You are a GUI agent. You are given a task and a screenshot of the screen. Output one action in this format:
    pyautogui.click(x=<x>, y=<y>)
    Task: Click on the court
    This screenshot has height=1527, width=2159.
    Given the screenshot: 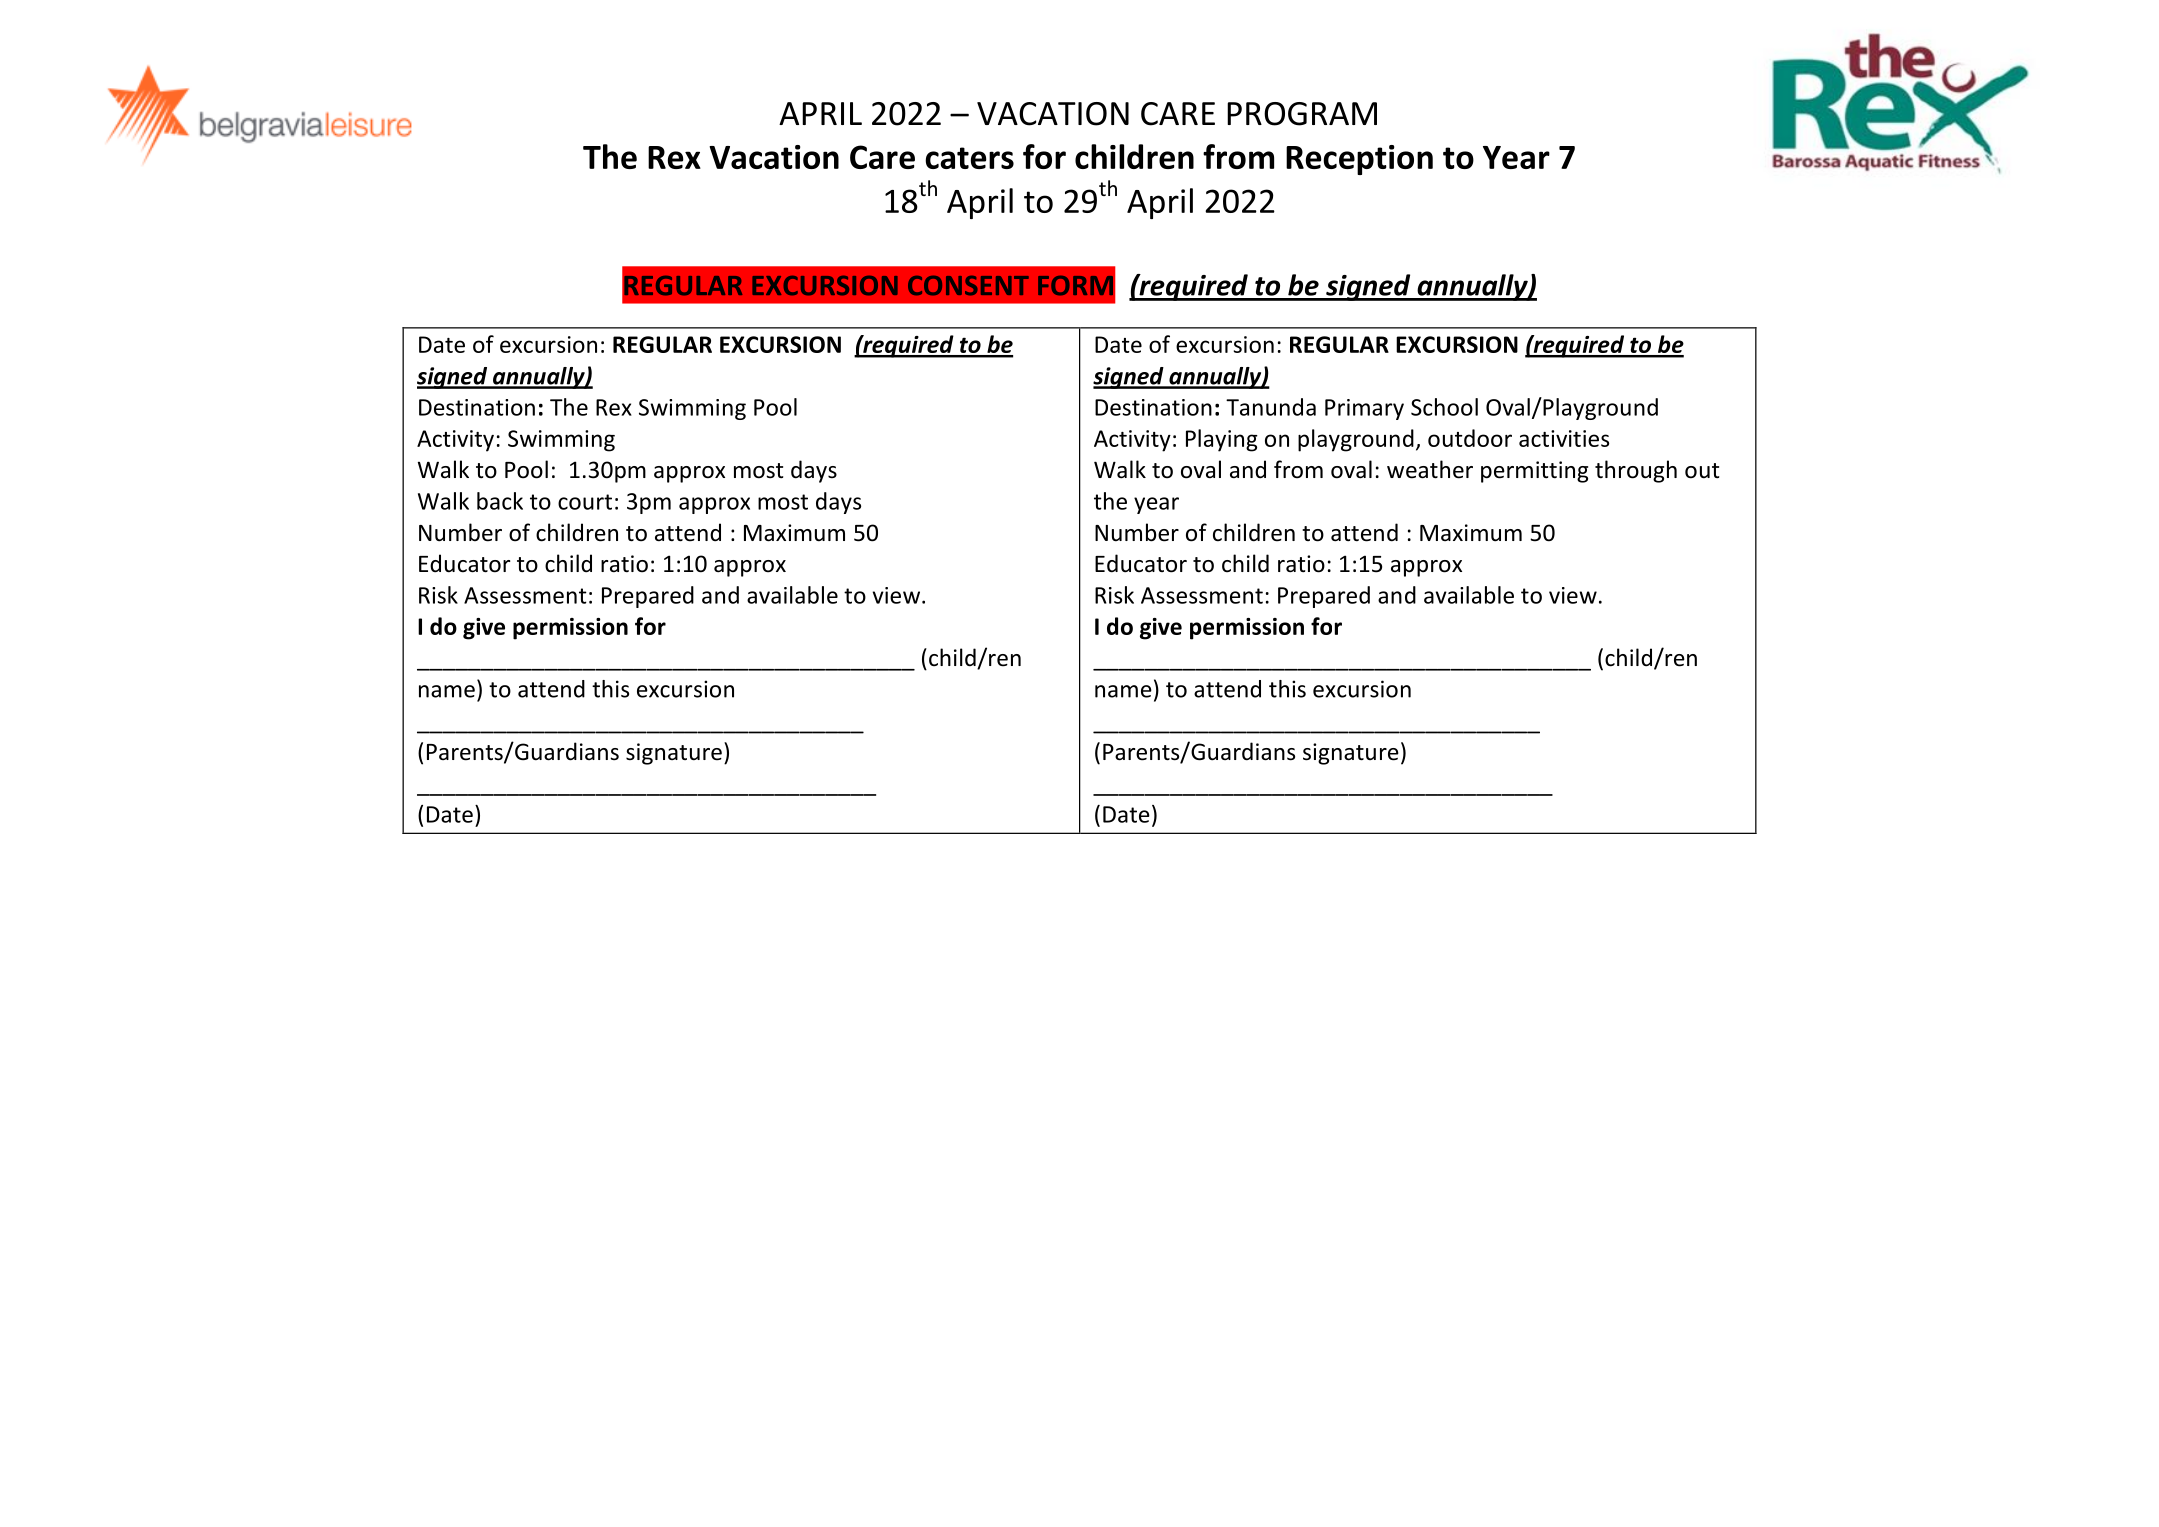 What is the action you would take?
    pyautogui.click(x=585, y=502)
